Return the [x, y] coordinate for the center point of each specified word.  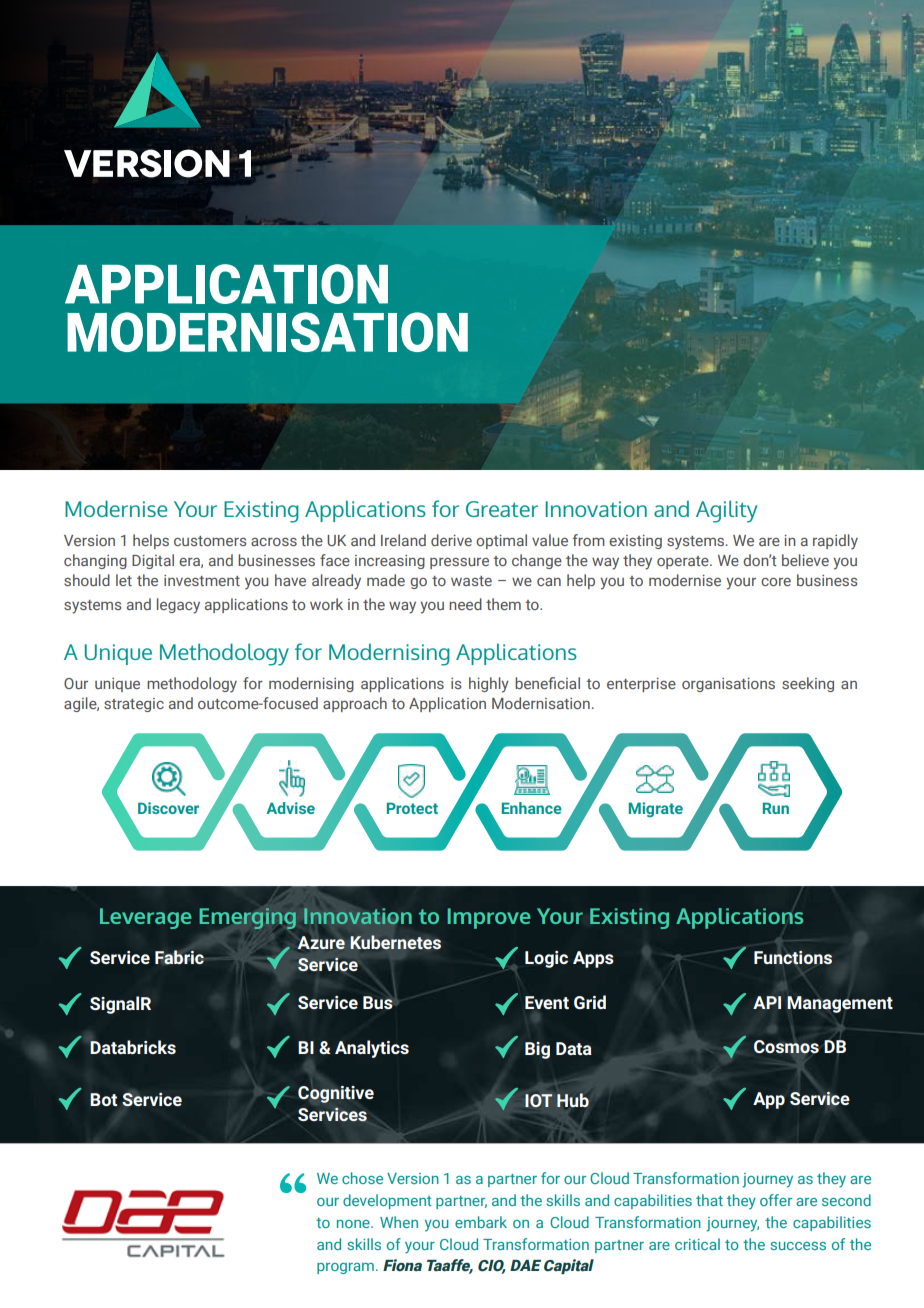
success [798, 1246]
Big [537, 1050]
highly [489, 685]
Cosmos [786, 1047]
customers [210, 541]
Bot [103, 1099]
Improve [488, 918]
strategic [134, 705]
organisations [728, 685]
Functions [793, 958]
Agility [726, 511]
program [345, 1268]
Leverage [145, 918]
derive [451, 540]
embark [481, 1222]
